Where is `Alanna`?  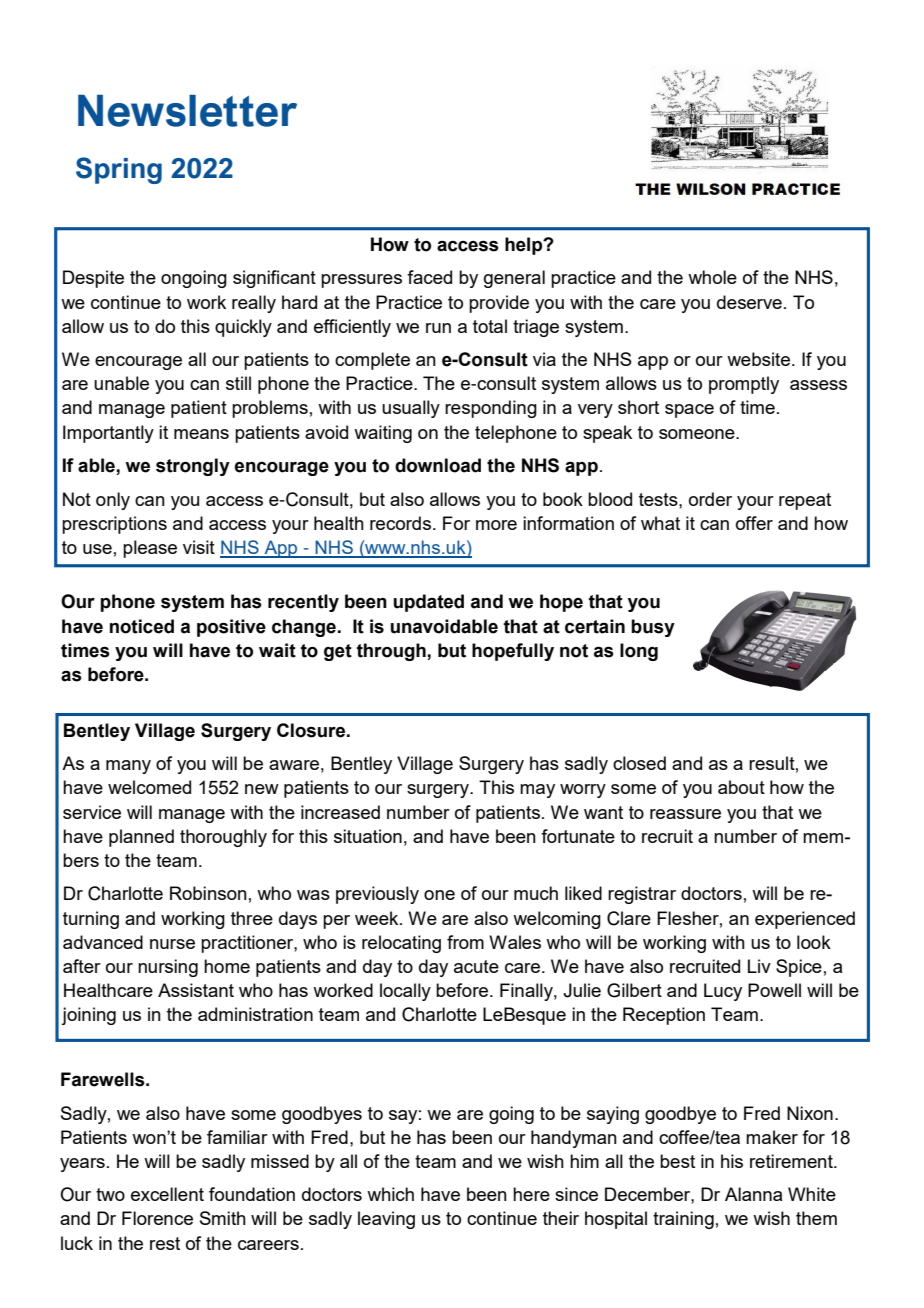
Alanna is located at coordinates (753, 1194).
